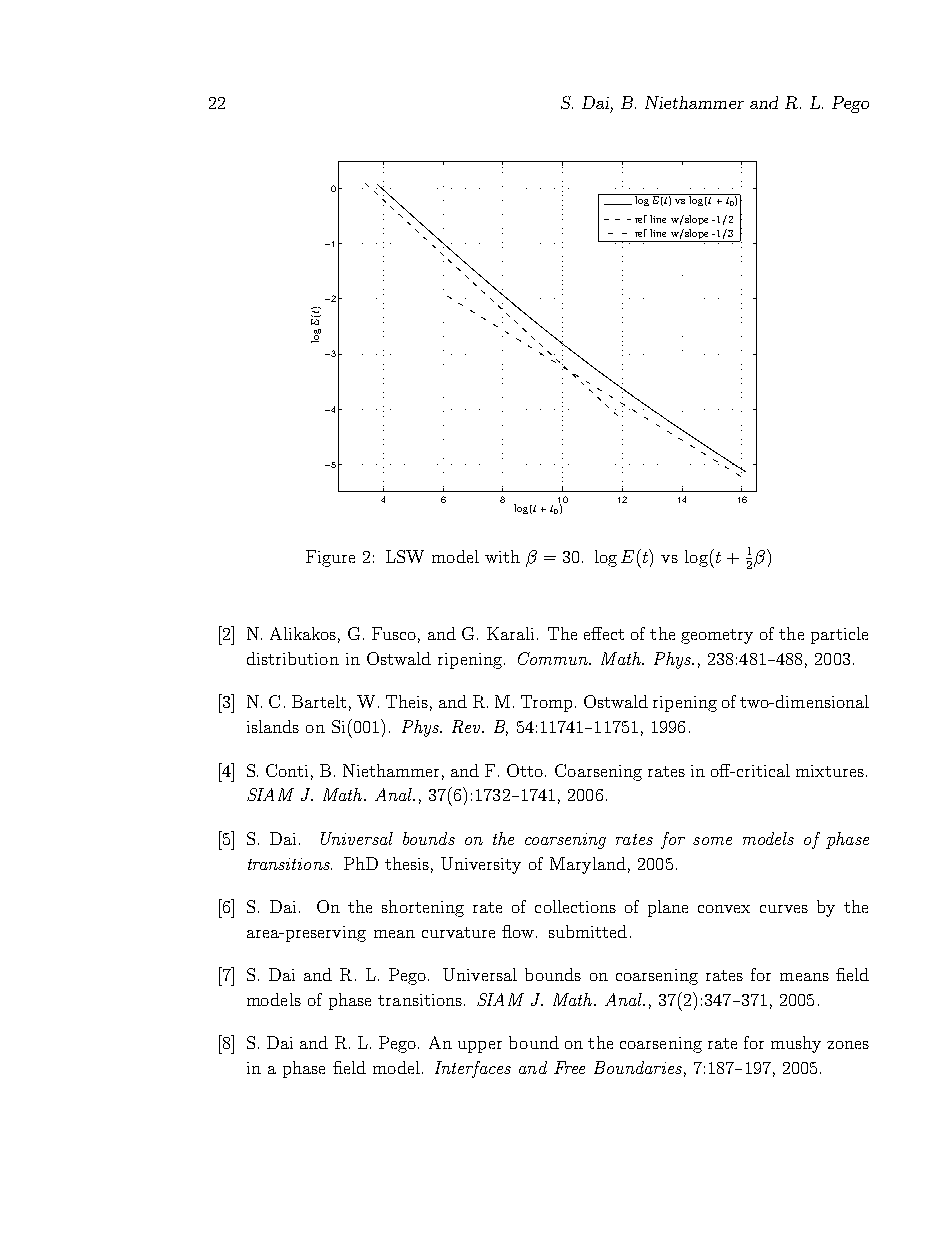 This image has width=952, height=1233. Describe the element at coordinates (588, 931) in the image. I see `submitted` at that location.
